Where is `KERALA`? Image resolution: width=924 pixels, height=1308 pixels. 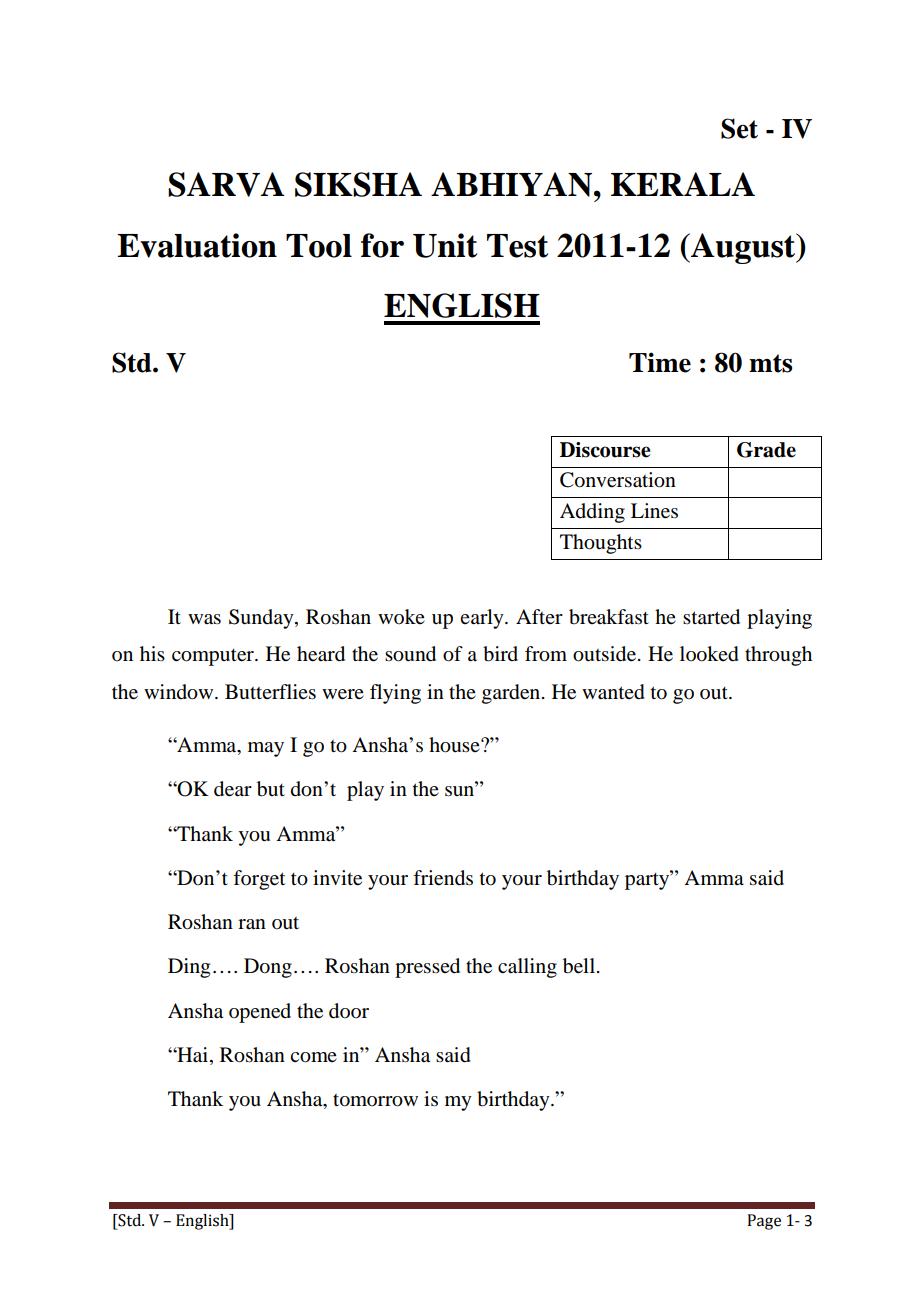
KERALA is located at coordinates (683, 184).
